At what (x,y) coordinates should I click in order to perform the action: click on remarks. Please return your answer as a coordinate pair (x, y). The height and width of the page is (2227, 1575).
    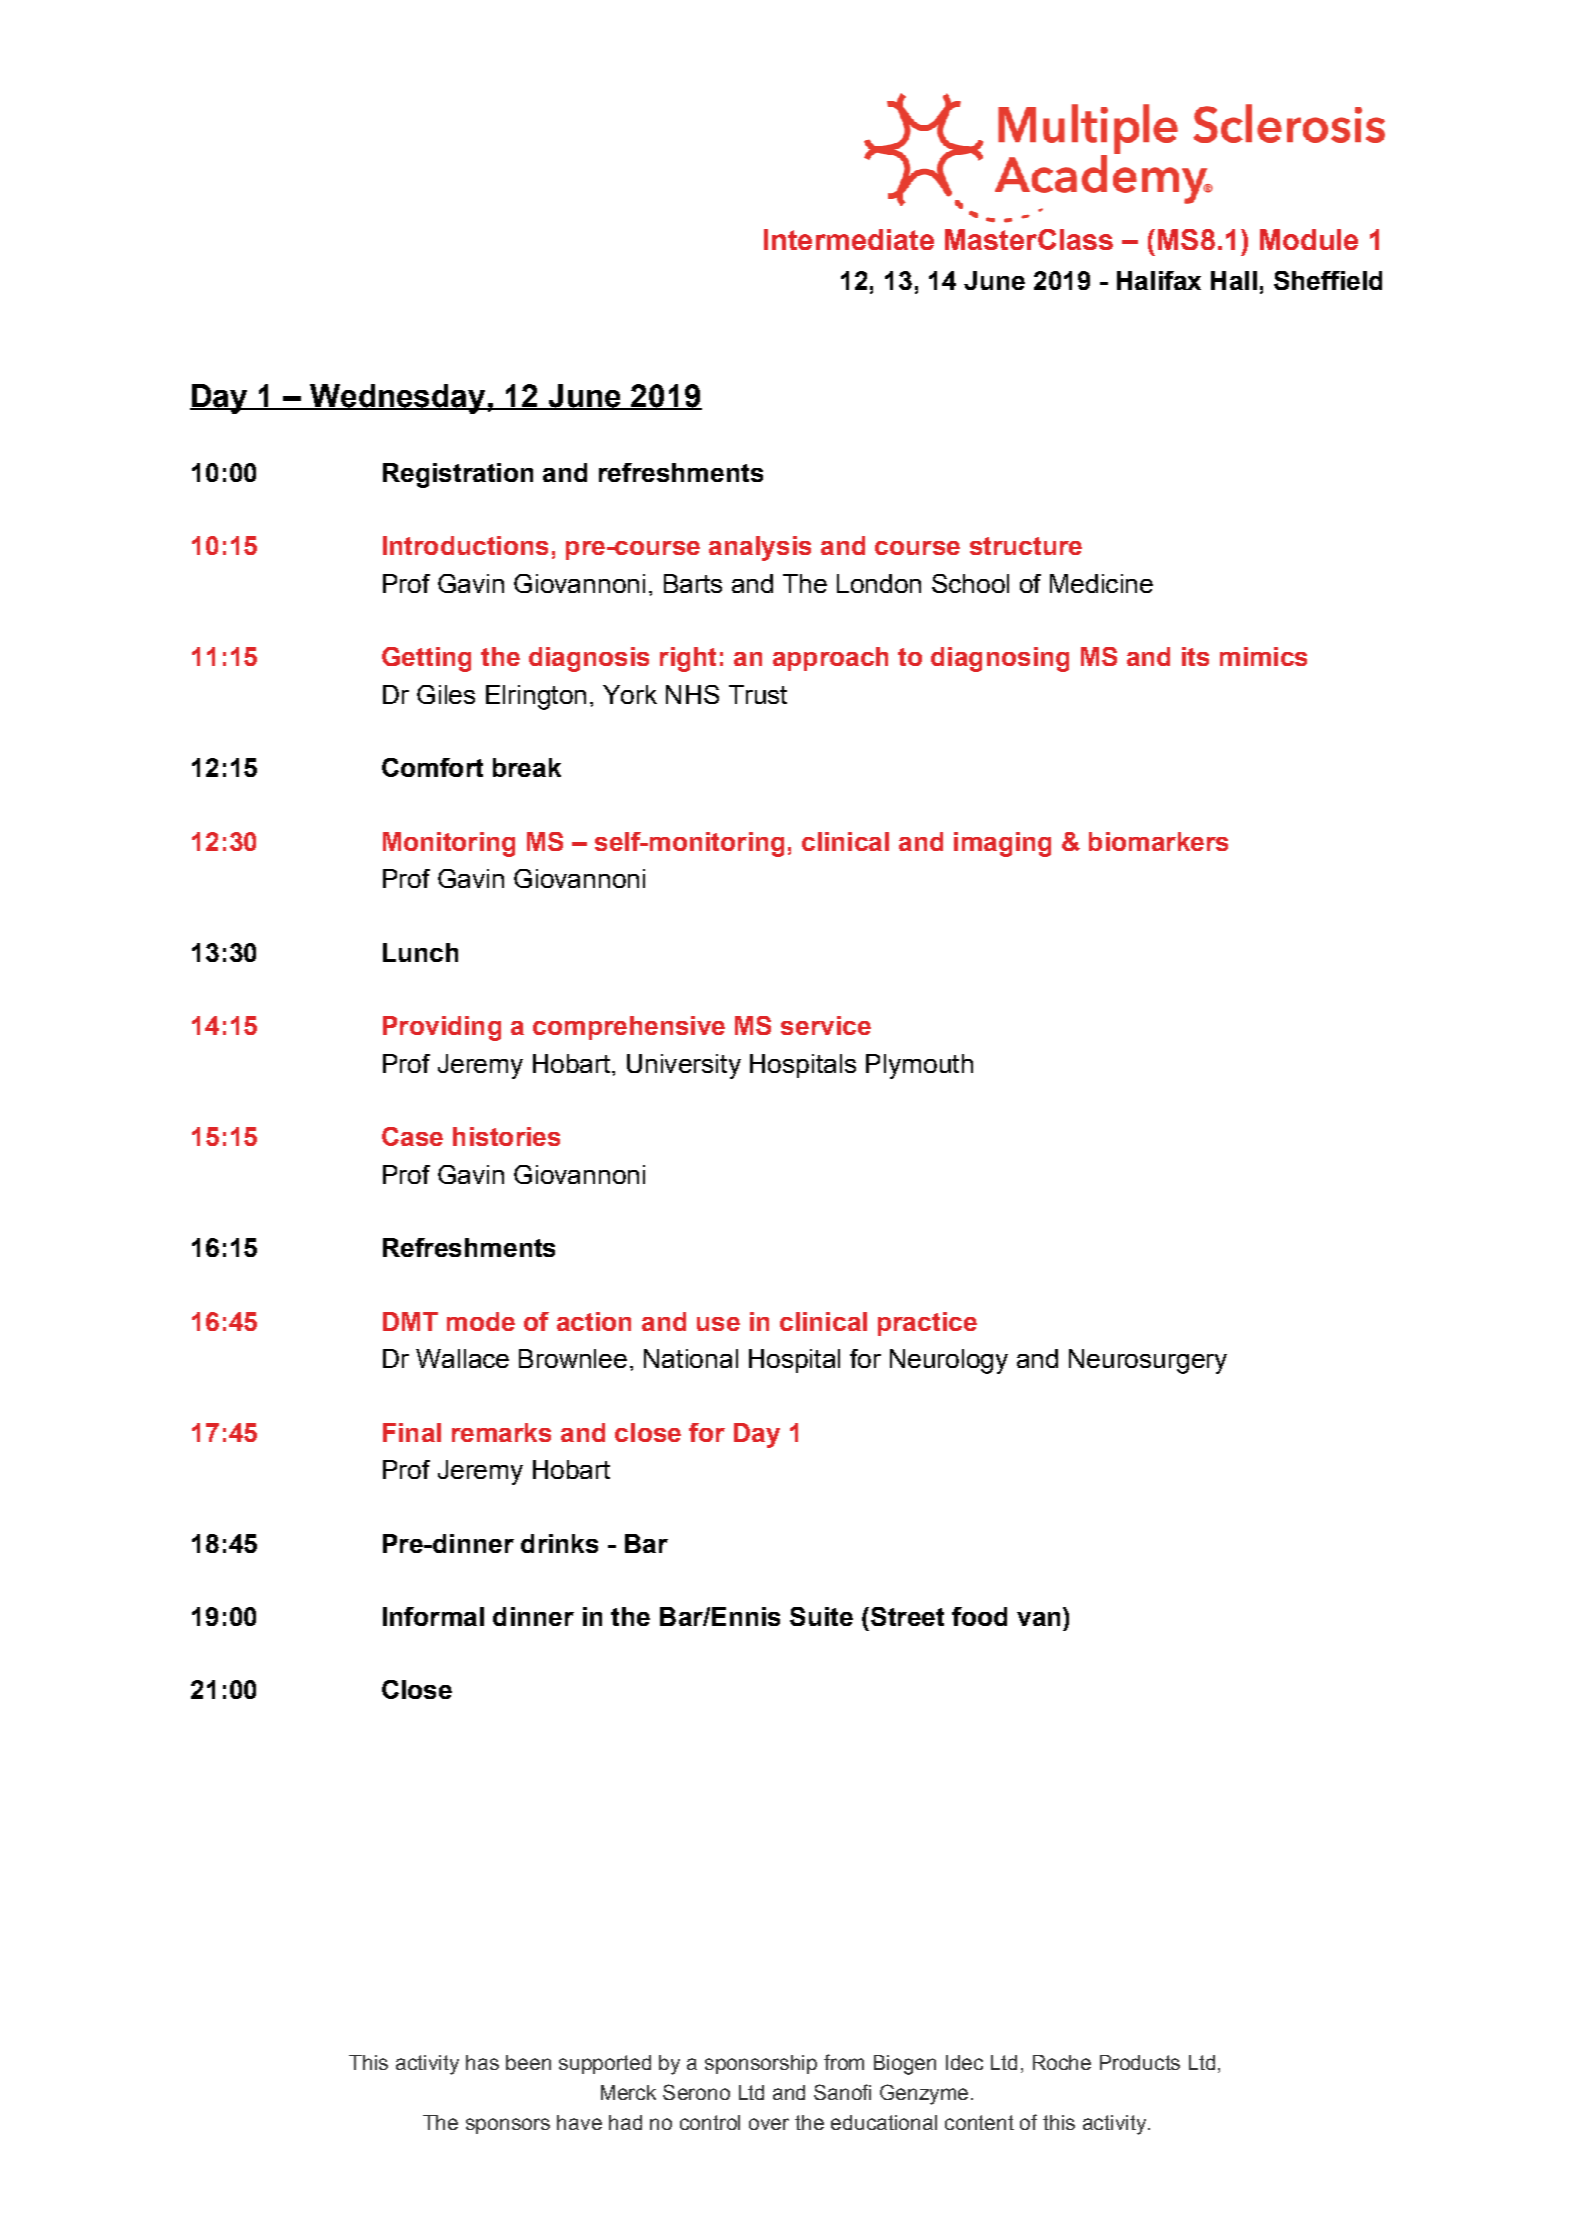
    Looking at the image, I should click on (501, 1432).
